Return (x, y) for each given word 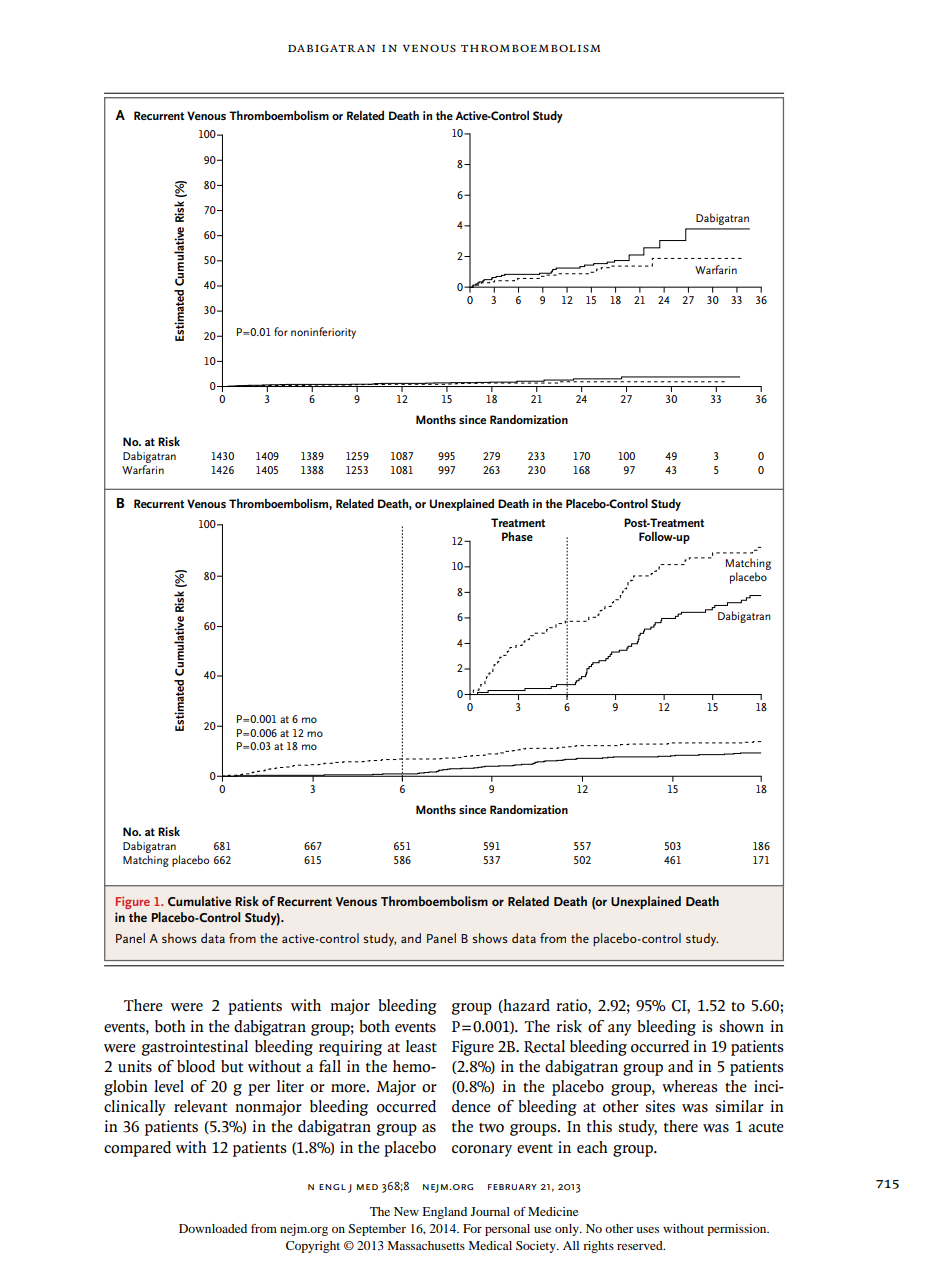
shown (741, 1026)
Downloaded (213, 1228)
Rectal (544, 1046)
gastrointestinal (194, 1048)
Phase (517, 536)
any (620, 1030)
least (421, 1046)
